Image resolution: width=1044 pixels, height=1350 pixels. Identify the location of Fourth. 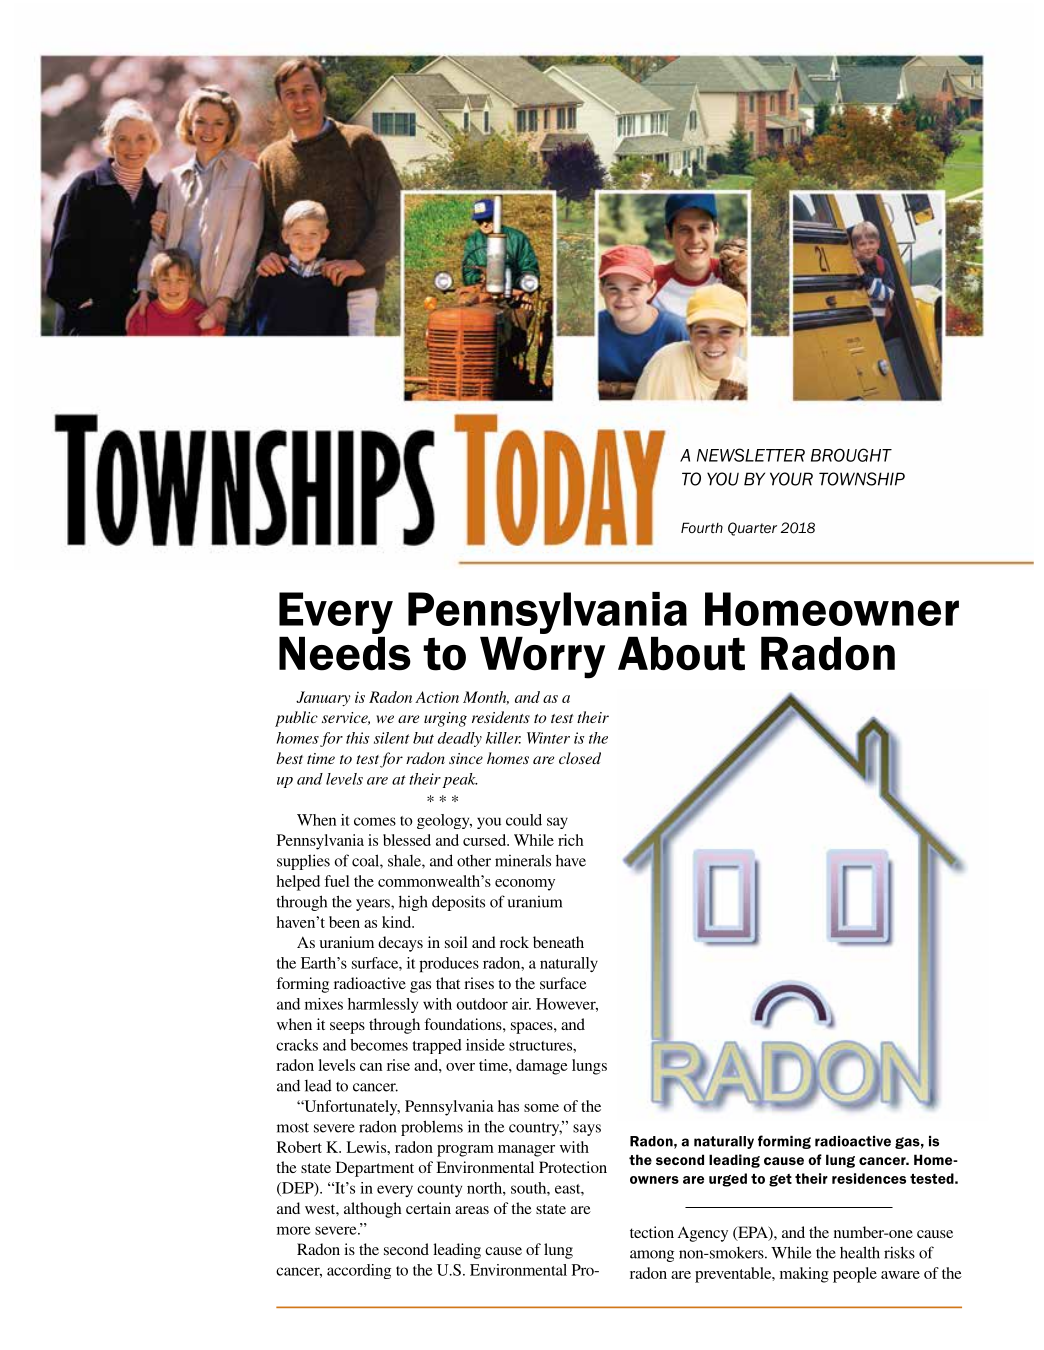
(702, 527).
